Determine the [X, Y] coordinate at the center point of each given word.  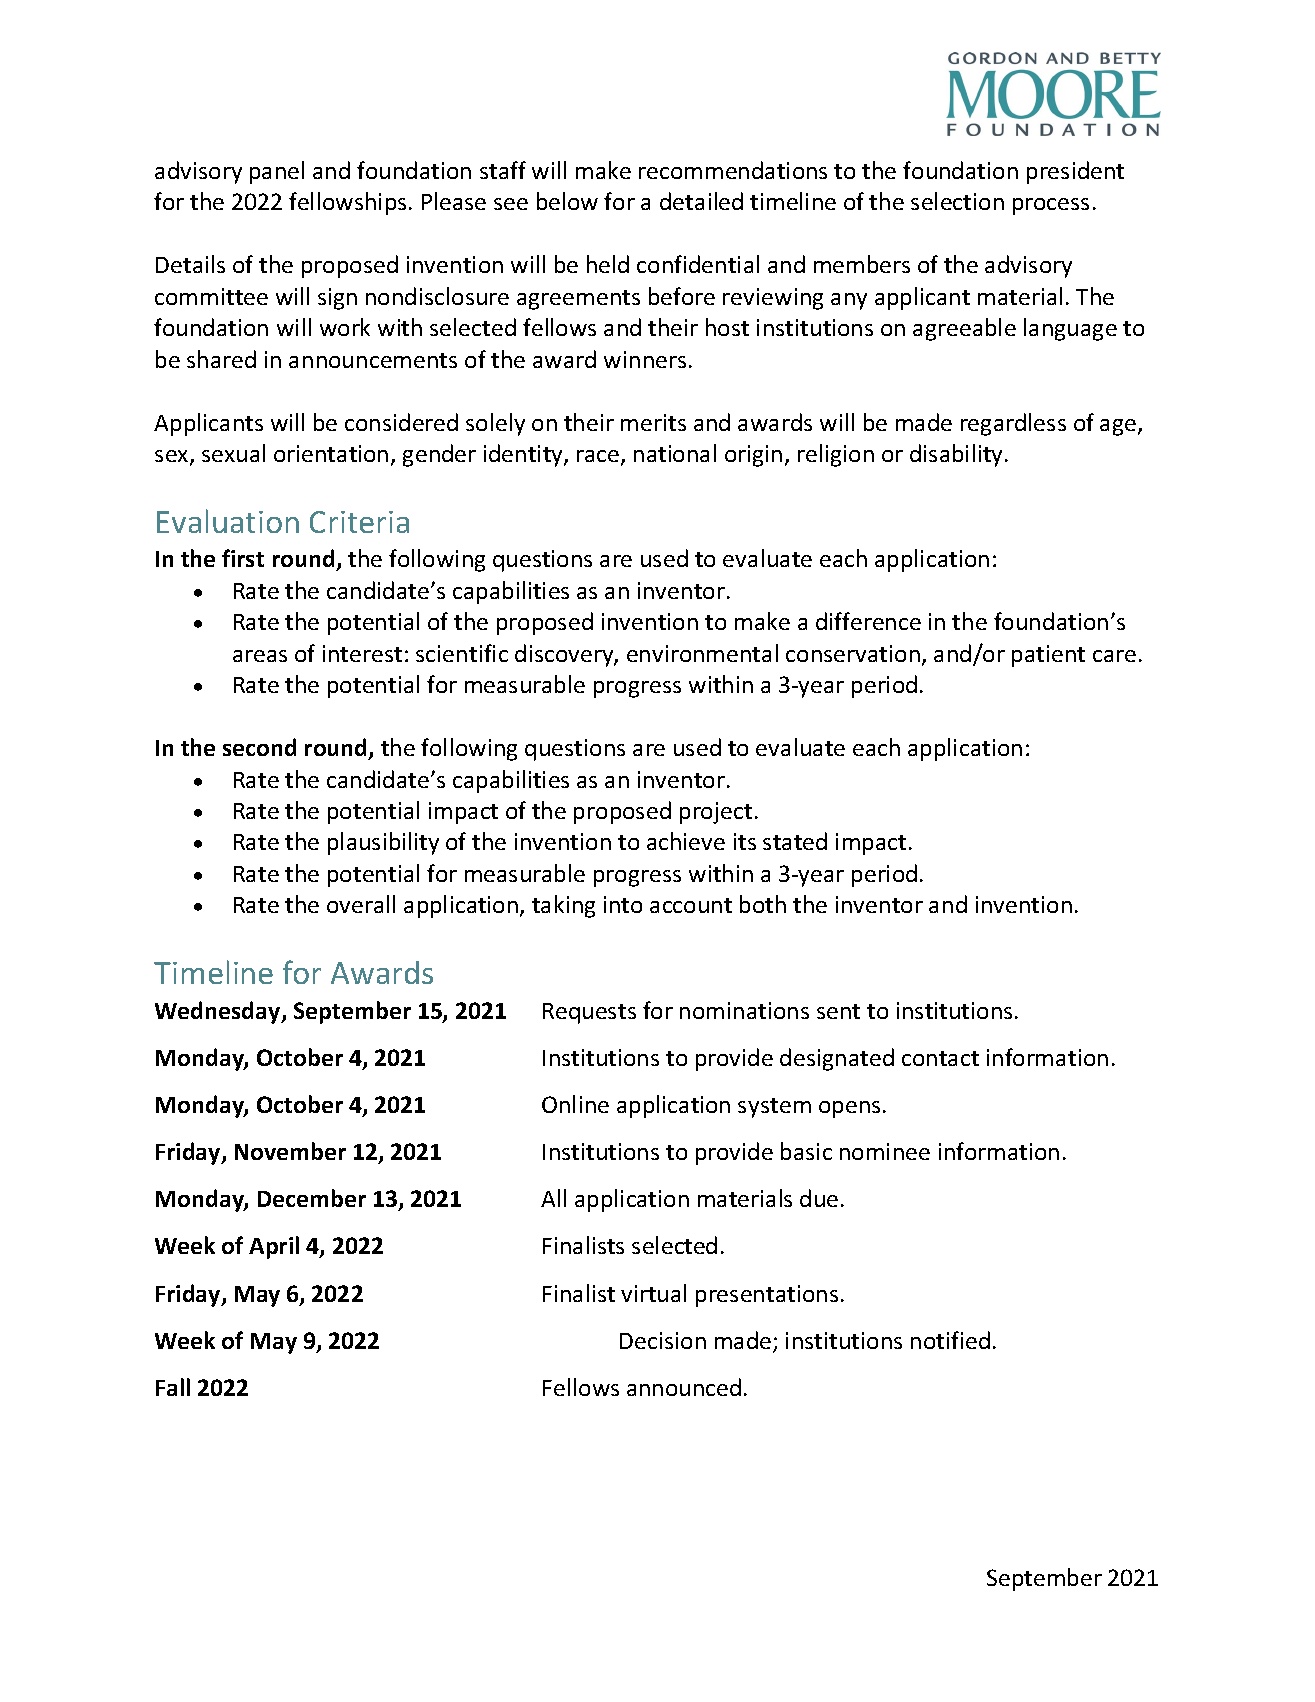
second [259, 747]
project [716, 813]
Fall [173, 1387]
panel [277, 172]
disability [956, 455]
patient [1048, 656]
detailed [701, 201]
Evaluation [228, 521]
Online [575, 1104]
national [675, 453]
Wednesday [219, 1012]
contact [940, 1058]
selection [957, 201]
